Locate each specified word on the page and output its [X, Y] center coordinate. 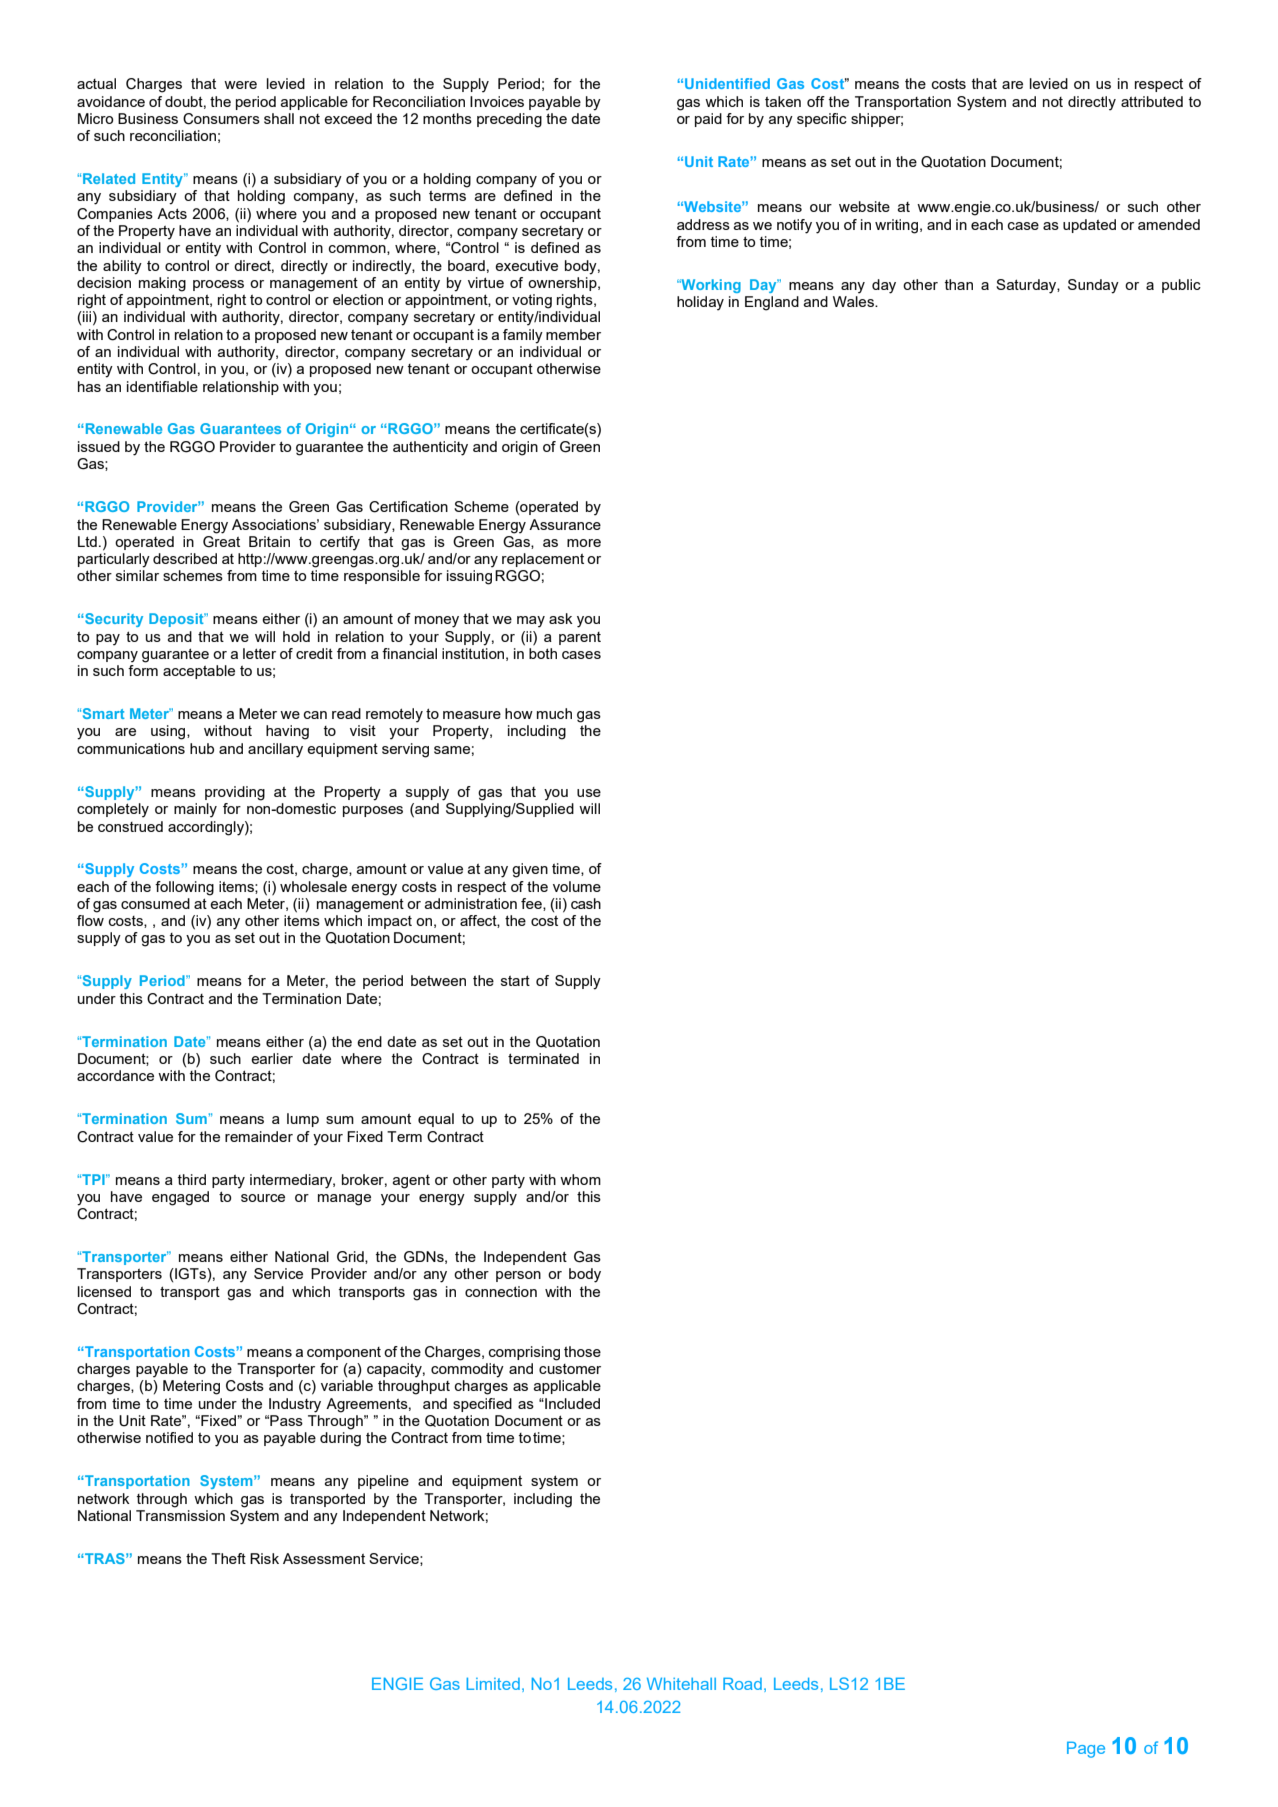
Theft [228, 1558]
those [582, 1351]
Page [1086, 1749]
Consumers [221, 119]
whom [580, 1179]
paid [708, 120]
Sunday [1093, 286]
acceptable [199, 672]
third [192, 1179]
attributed [1152, 101]
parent [580, 638]
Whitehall [681, 1683]
